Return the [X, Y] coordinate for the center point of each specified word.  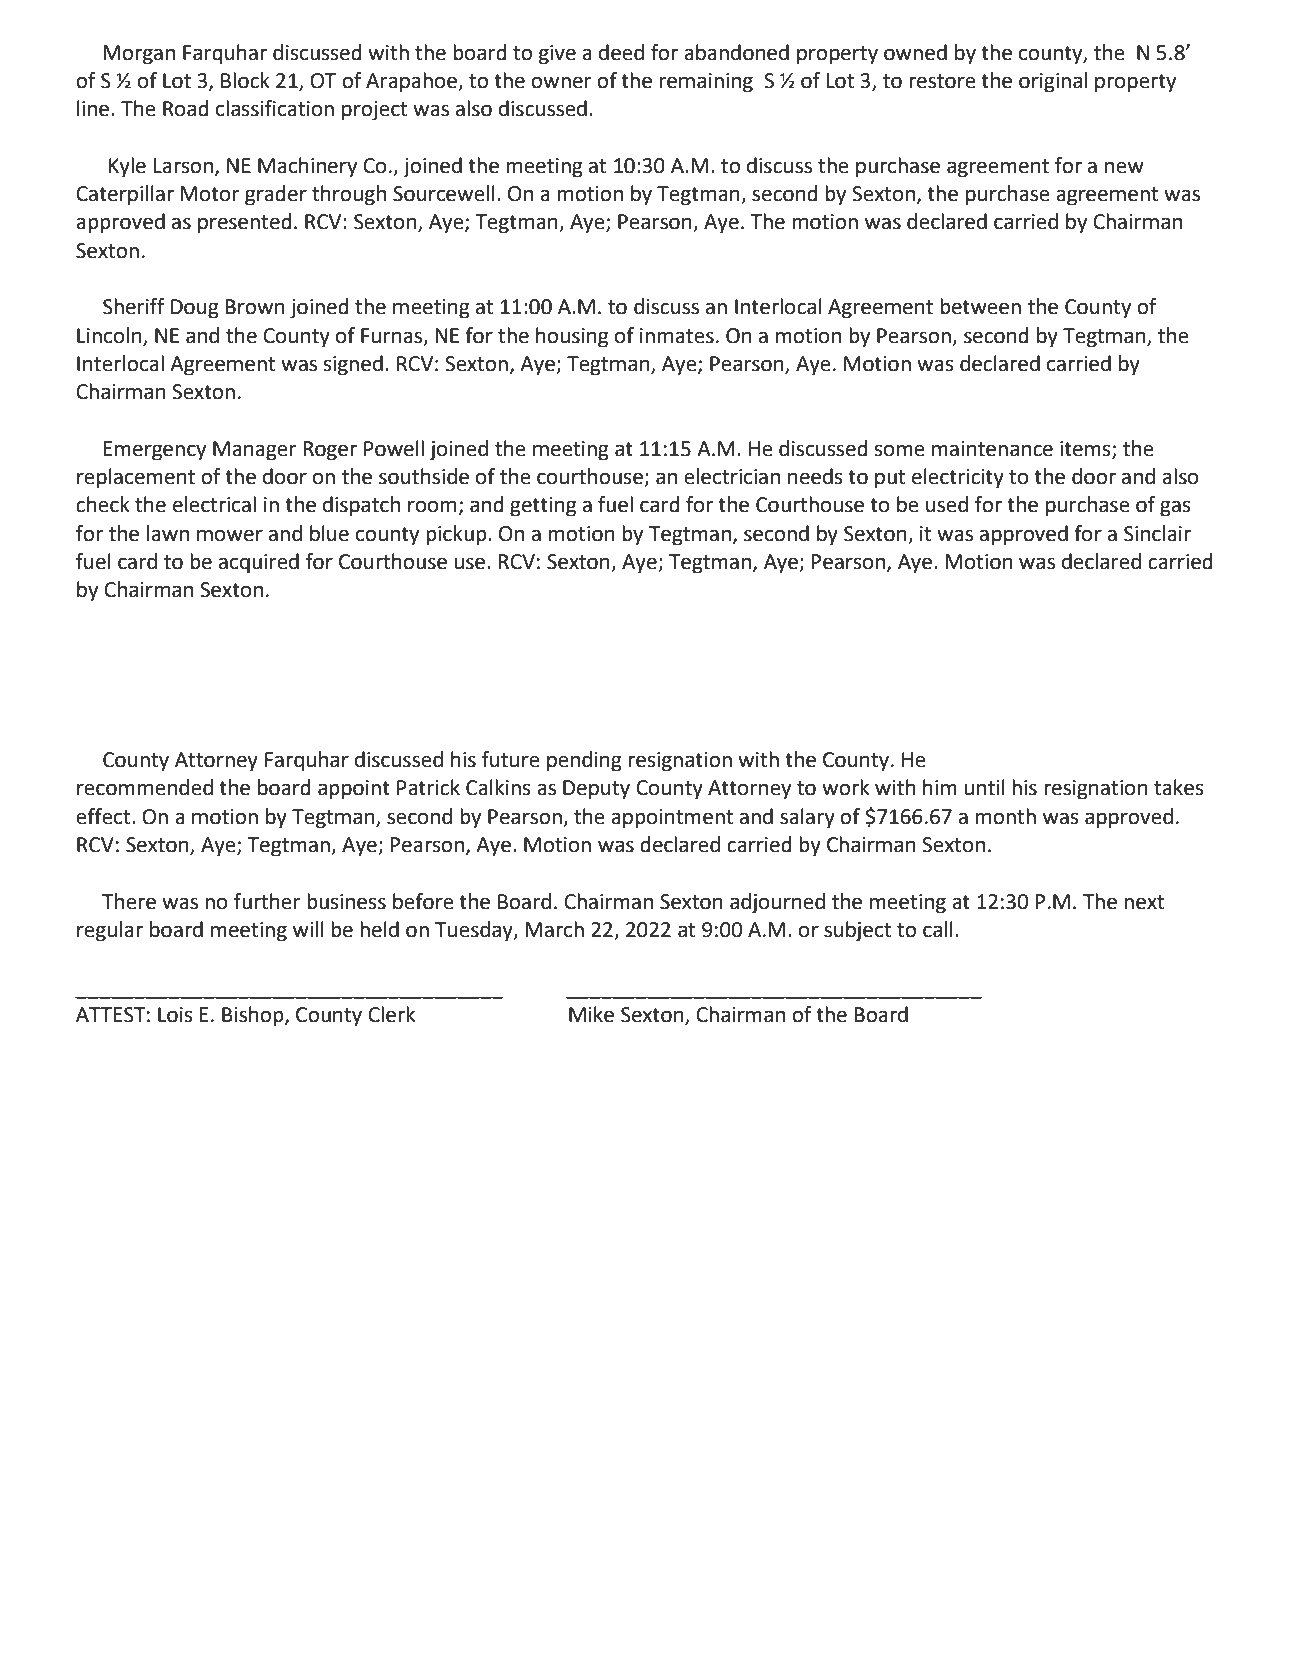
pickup [457, 535]
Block [245, 80]
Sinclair [1157, 533]
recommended [145, 787]
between [980, 306]
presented [245, 223]
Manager [254, 451]
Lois [175, 1015]
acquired [259, 563]
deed [621, 52]
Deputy [596, 790]
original [1053, 82]
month [1005, 816]
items [1086, 450]
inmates [677, 336]
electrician [732, 476]
